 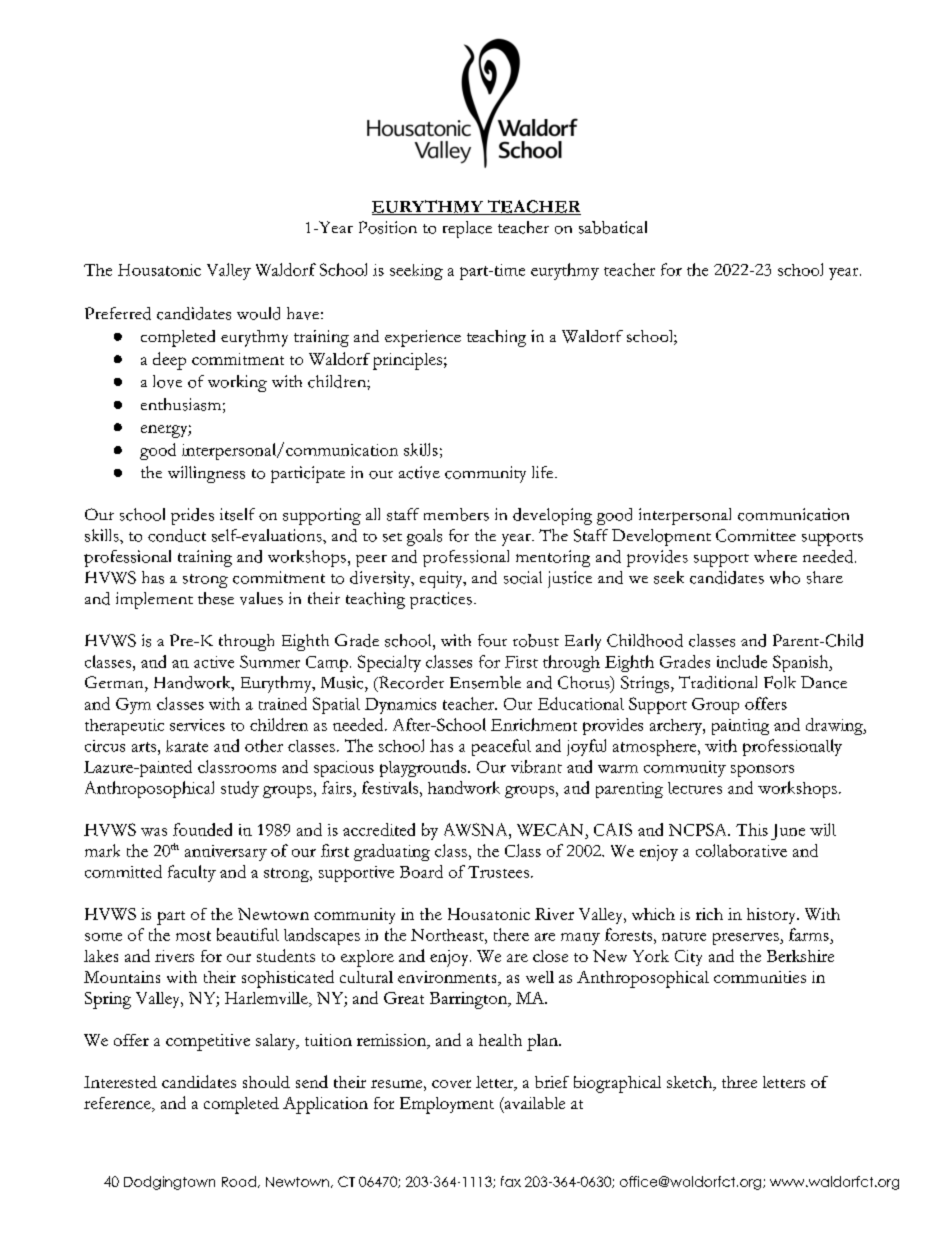 I want to click on sabbatical, so click(x=613, y=227).
